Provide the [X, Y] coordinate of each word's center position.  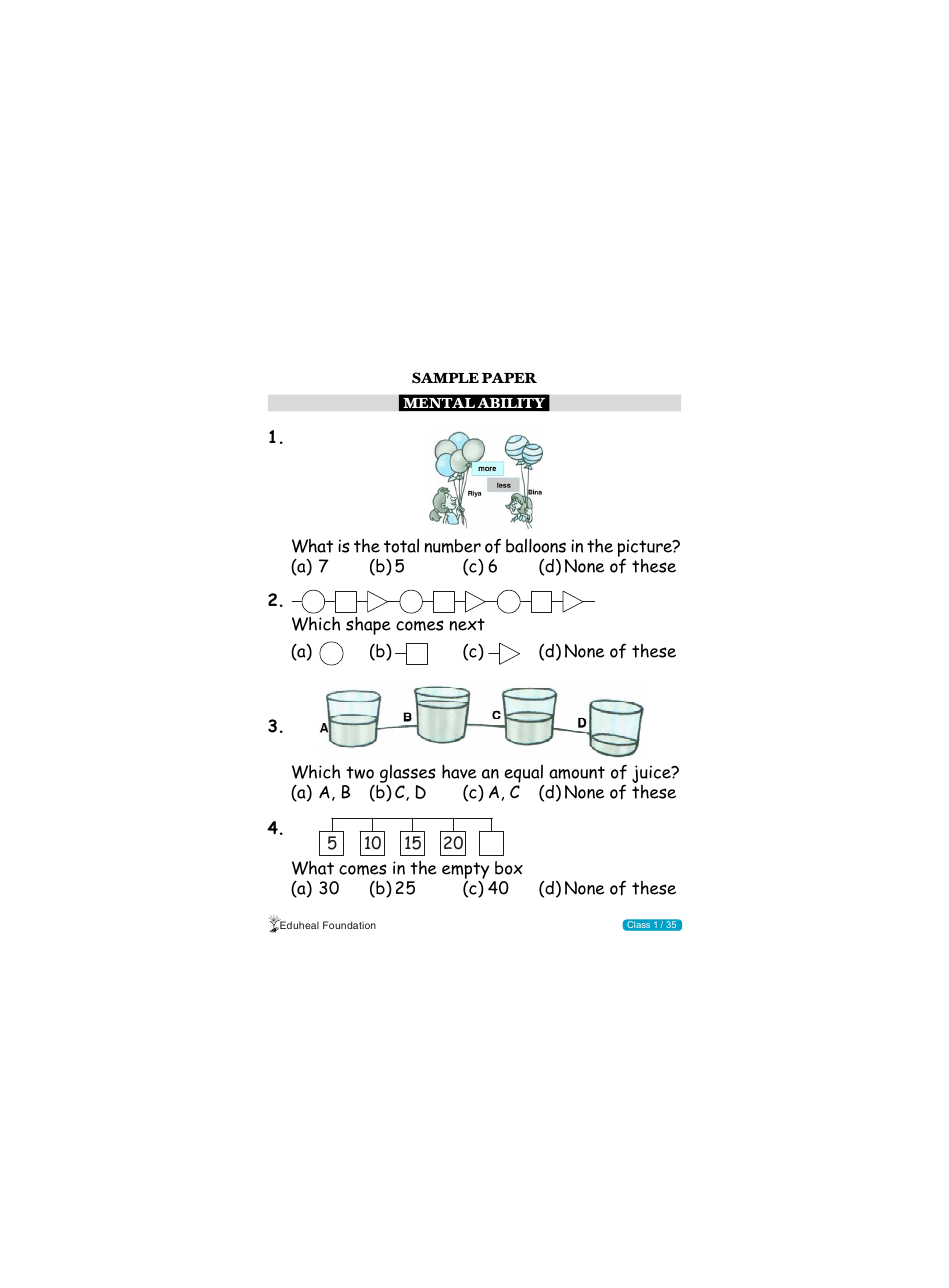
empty [465, 872]
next [467, 624]
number [452, 546]
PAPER [509, 378]
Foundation [349, 925]
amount [577, 772]
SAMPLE [445, 378]
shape [368, 626]
